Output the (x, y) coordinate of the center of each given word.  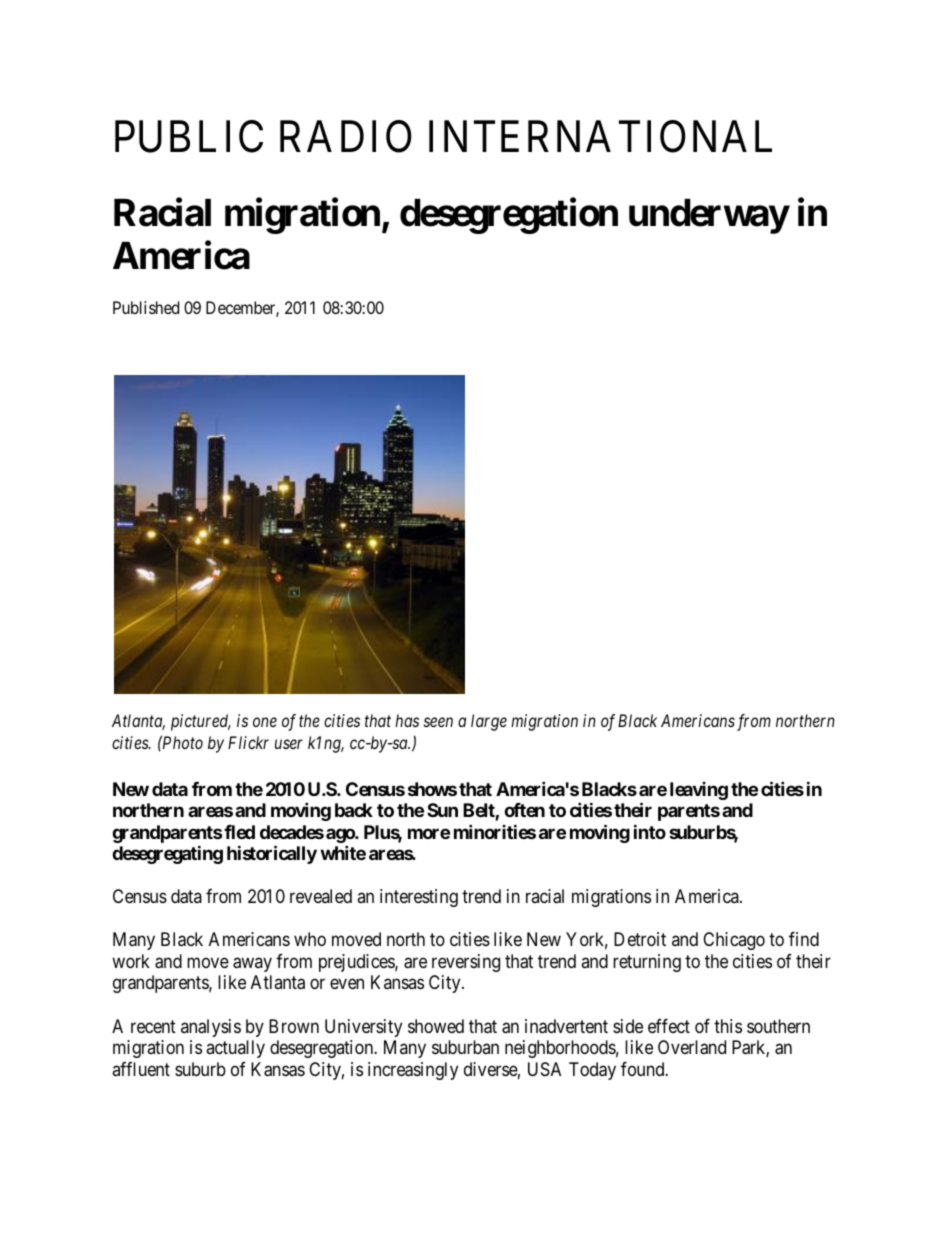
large (489, 722)
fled (238, 832)
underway (709, 216)
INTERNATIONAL (600, 136)
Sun (442, 810)
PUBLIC (189, 136)
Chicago (734, 941)
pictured (201, 722)
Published (146, 307)
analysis (211, 1028)
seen (438, 722)
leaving (699, 791)
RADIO (346, 136)
